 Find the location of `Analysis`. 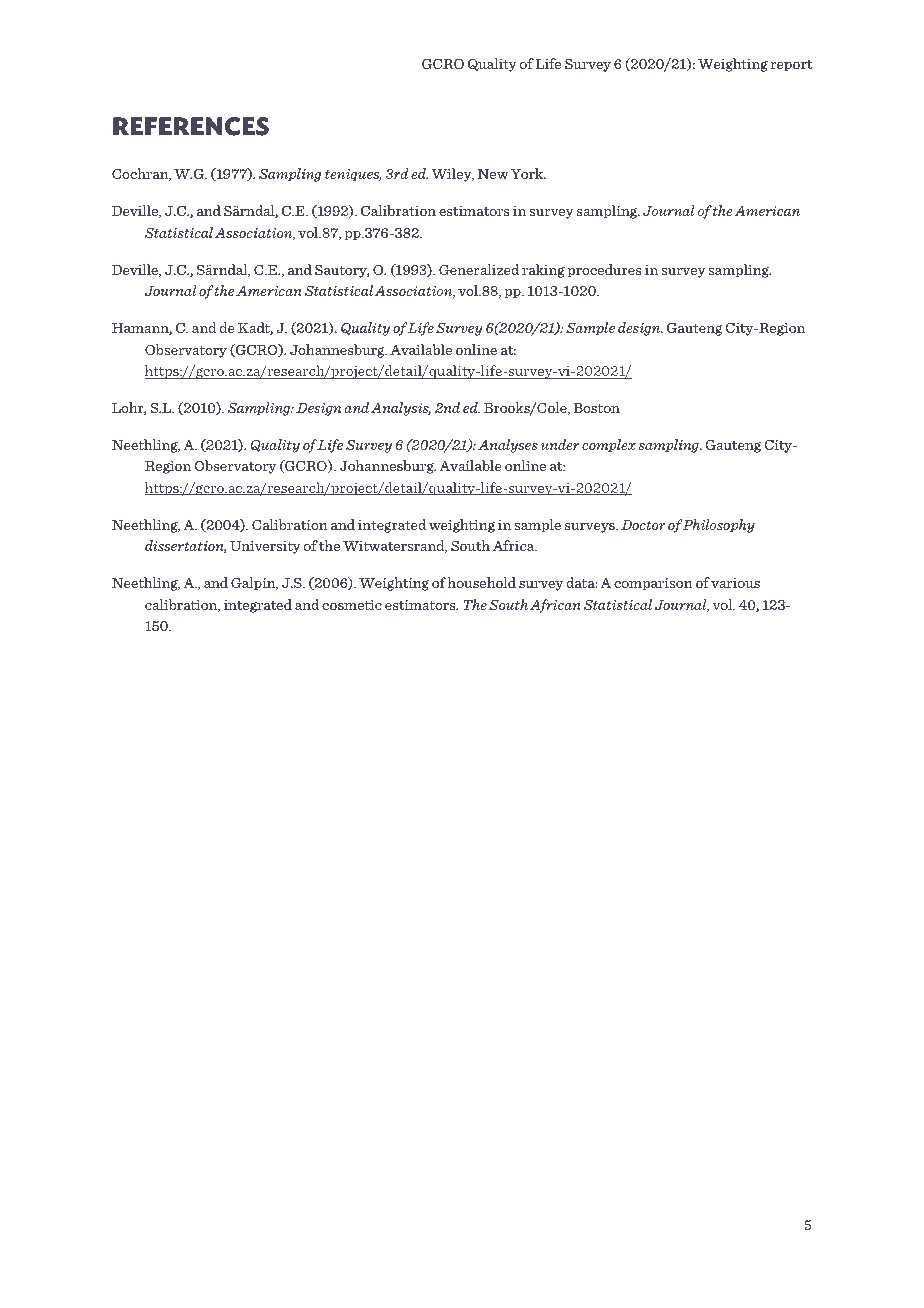

Analysis is located at coordinates (401, 409).
